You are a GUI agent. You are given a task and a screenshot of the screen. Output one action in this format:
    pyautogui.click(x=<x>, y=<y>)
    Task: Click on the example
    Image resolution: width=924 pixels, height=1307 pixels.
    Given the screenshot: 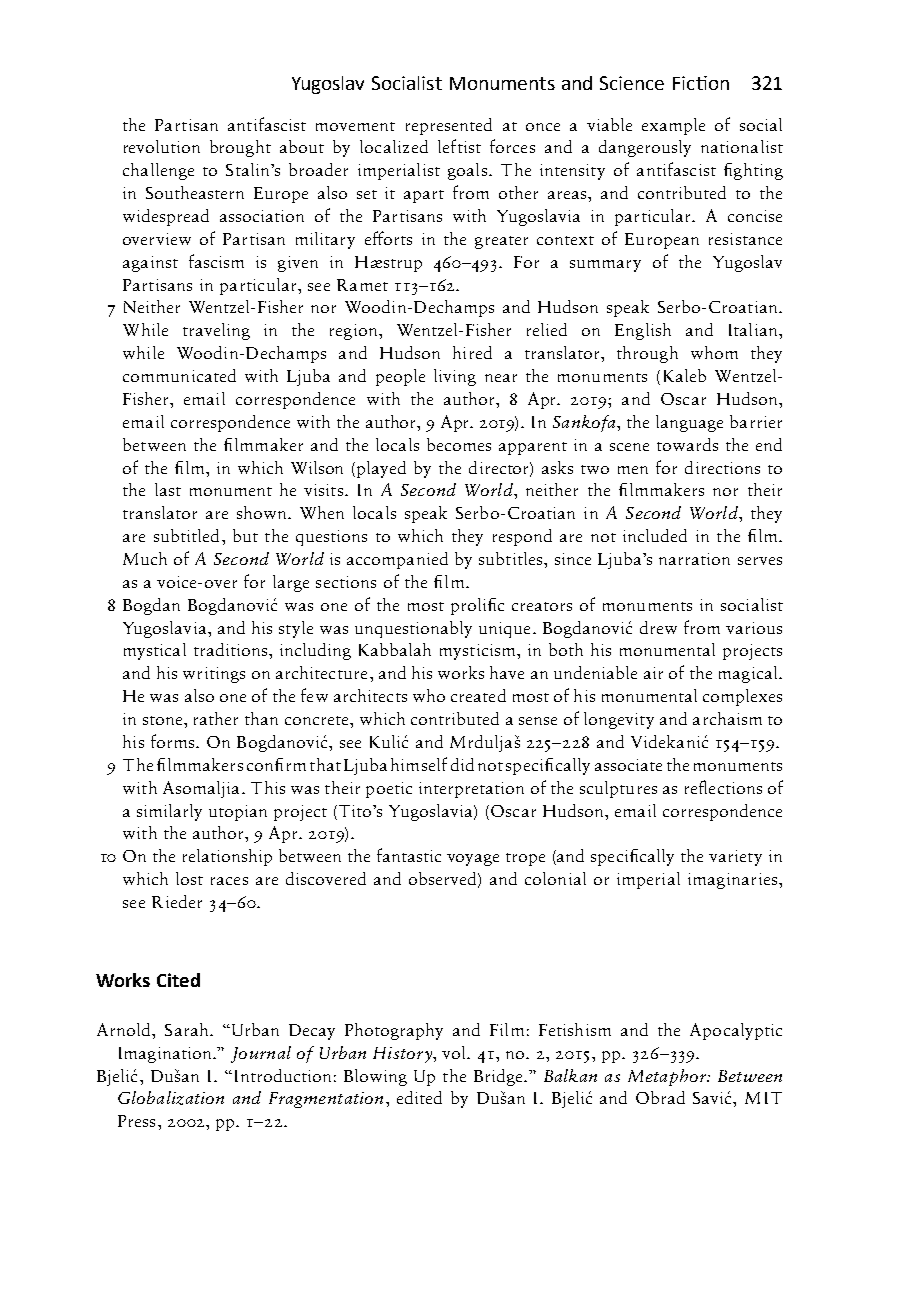 What is the action you would take?
    pyautogui.click(x=673, y=126)
